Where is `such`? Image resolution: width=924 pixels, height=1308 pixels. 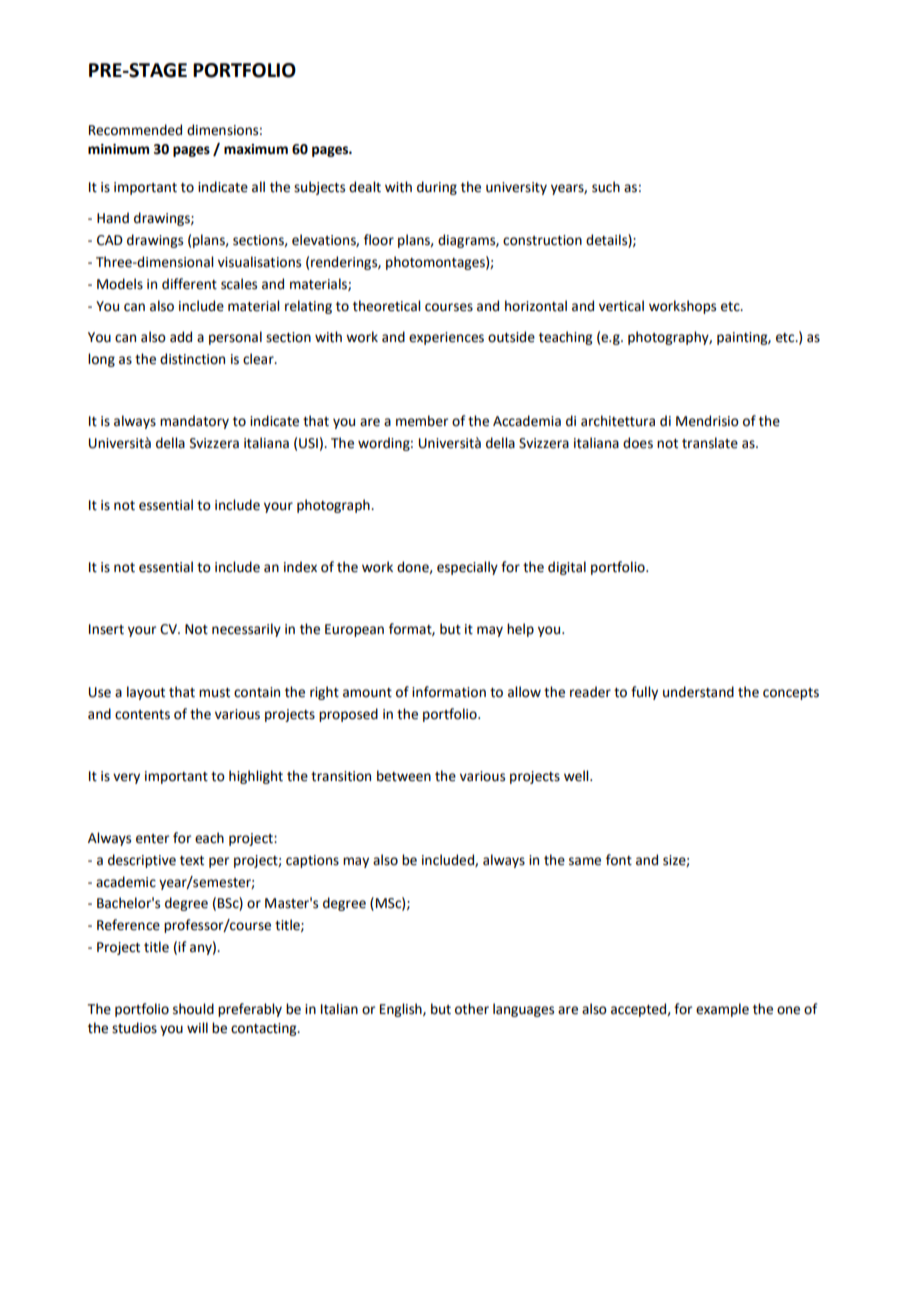
such is located at coordinates (606, 187).
